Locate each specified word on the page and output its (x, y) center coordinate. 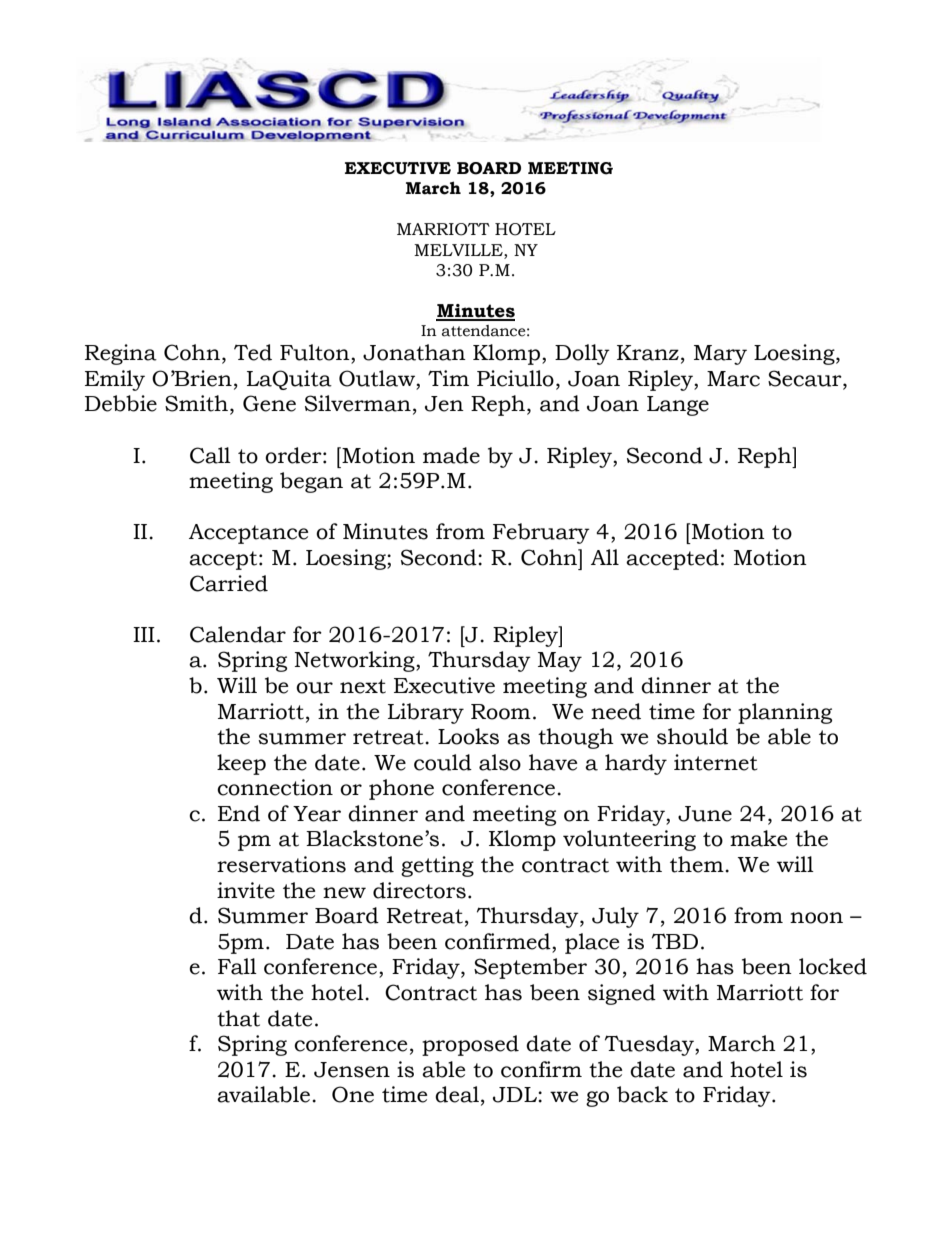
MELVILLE (459, 250)
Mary (720, 355)
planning (785, 713)
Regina (121, 354)
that (238, 1018)
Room (501, 712)
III (144, 634)
